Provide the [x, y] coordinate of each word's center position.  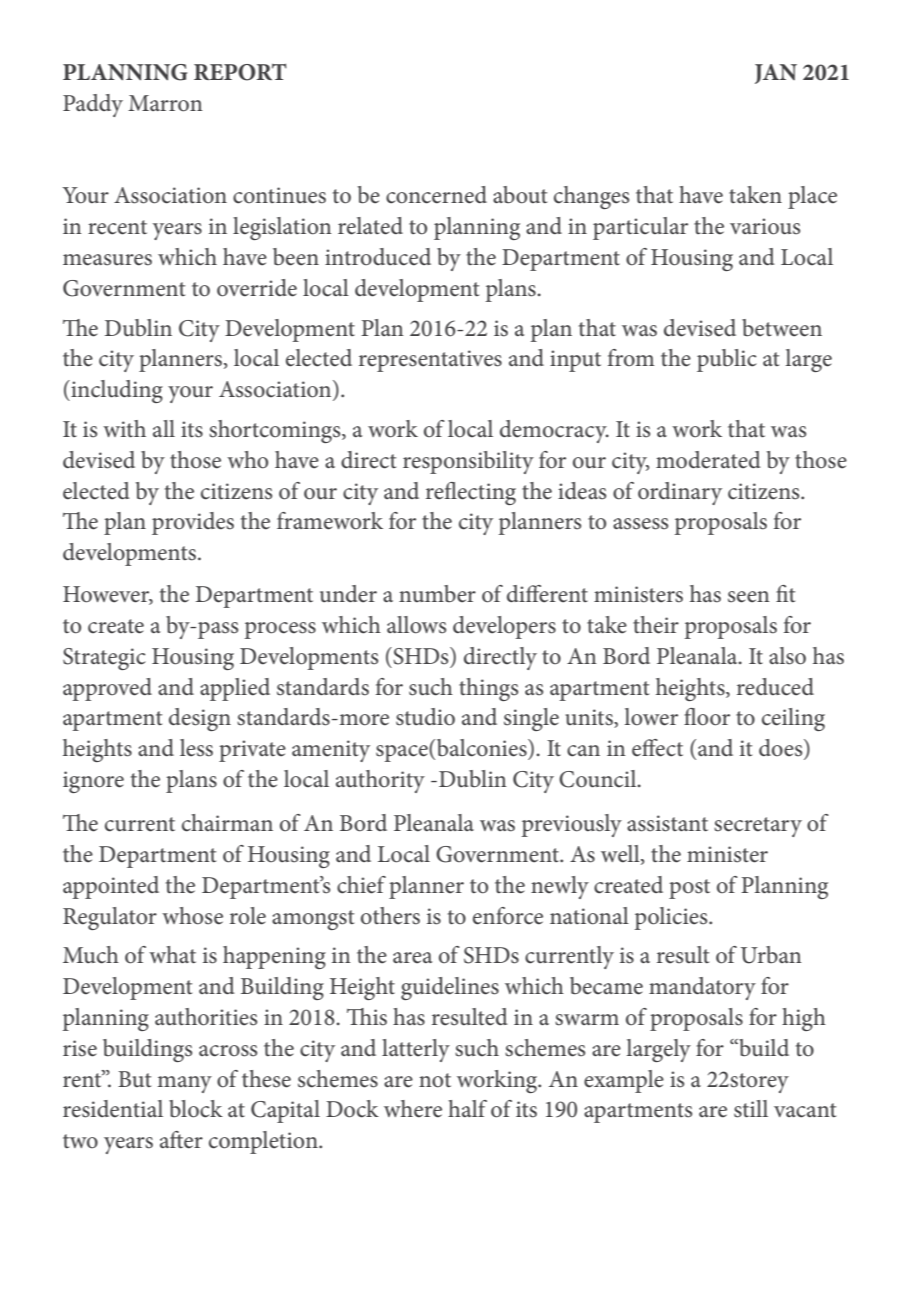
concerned [436, 195]
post [689, 889]
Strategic [104, 659]
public [727, 360]
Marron [165, 103]
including [116, 391]
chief [361, 885]
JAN [776, 74]
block [196, 1109]
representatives [430, 361]
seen [749, 597]
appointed [111, 887]
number [437, 594]
